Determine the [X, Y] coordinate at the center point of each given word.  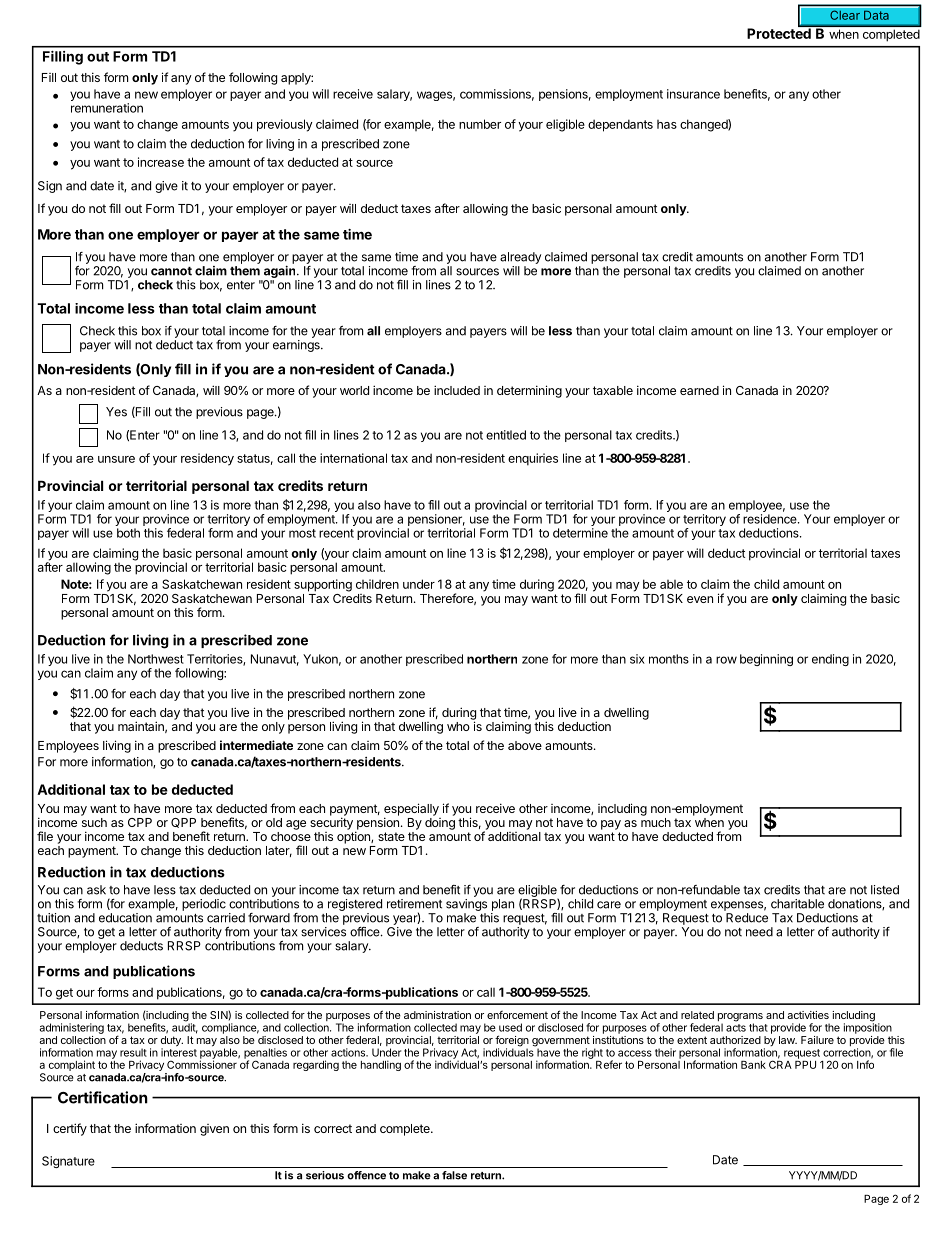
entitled [506, 435]
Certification [103, 1097]
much [656, 822]
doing [440, 824]
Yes [116, 412]
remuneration [107, 108]
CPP [140, 822]
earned [699, 390]
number [480, 124]
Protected [780, 32]
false [454, 1175]
